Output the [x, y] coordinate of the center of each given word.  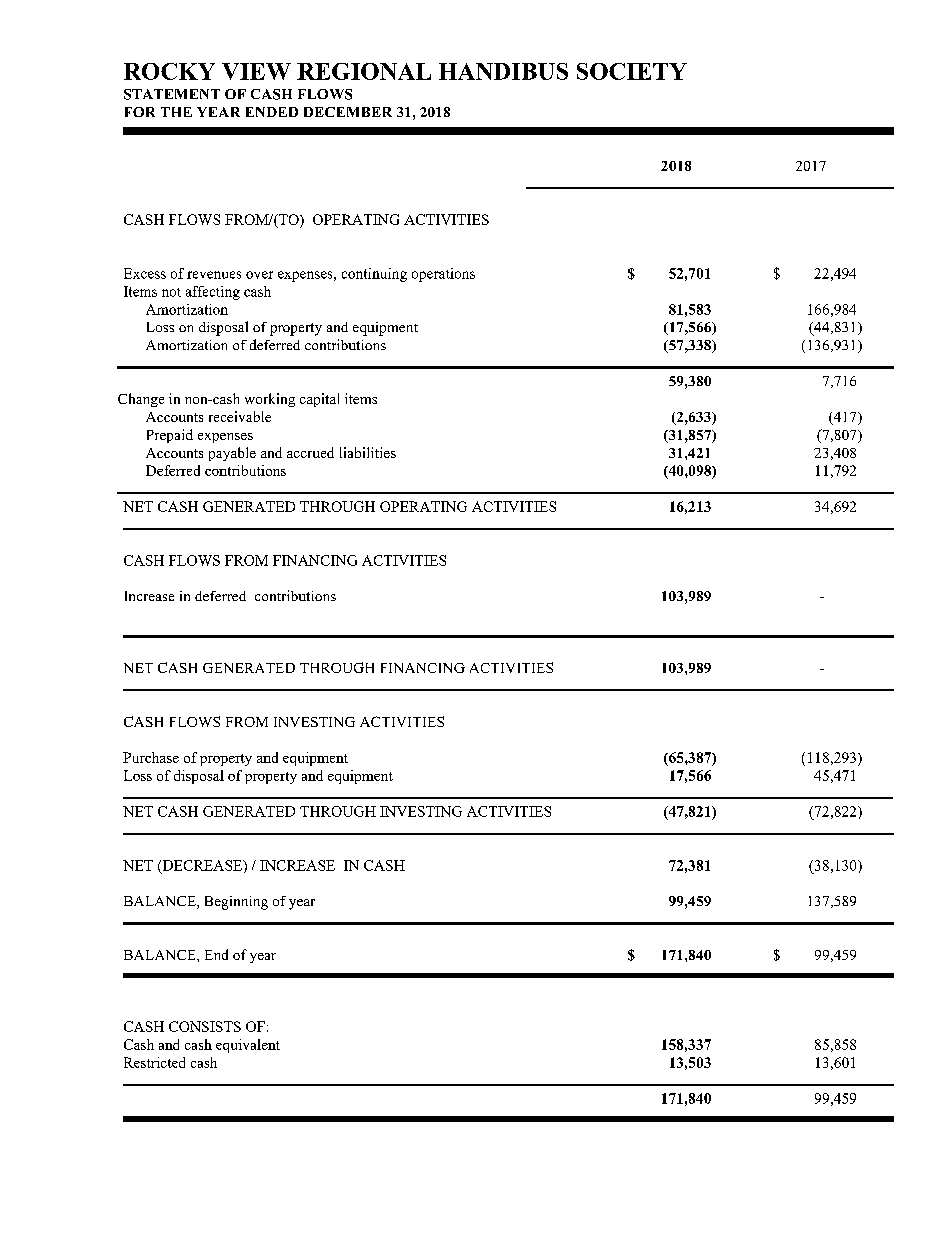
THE [176, 112]
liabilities [368, 452]
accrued [310, 452]
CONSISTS [205, 1026]
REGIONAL [364, 71]
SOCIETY [632, 71]
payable [232, 454]
